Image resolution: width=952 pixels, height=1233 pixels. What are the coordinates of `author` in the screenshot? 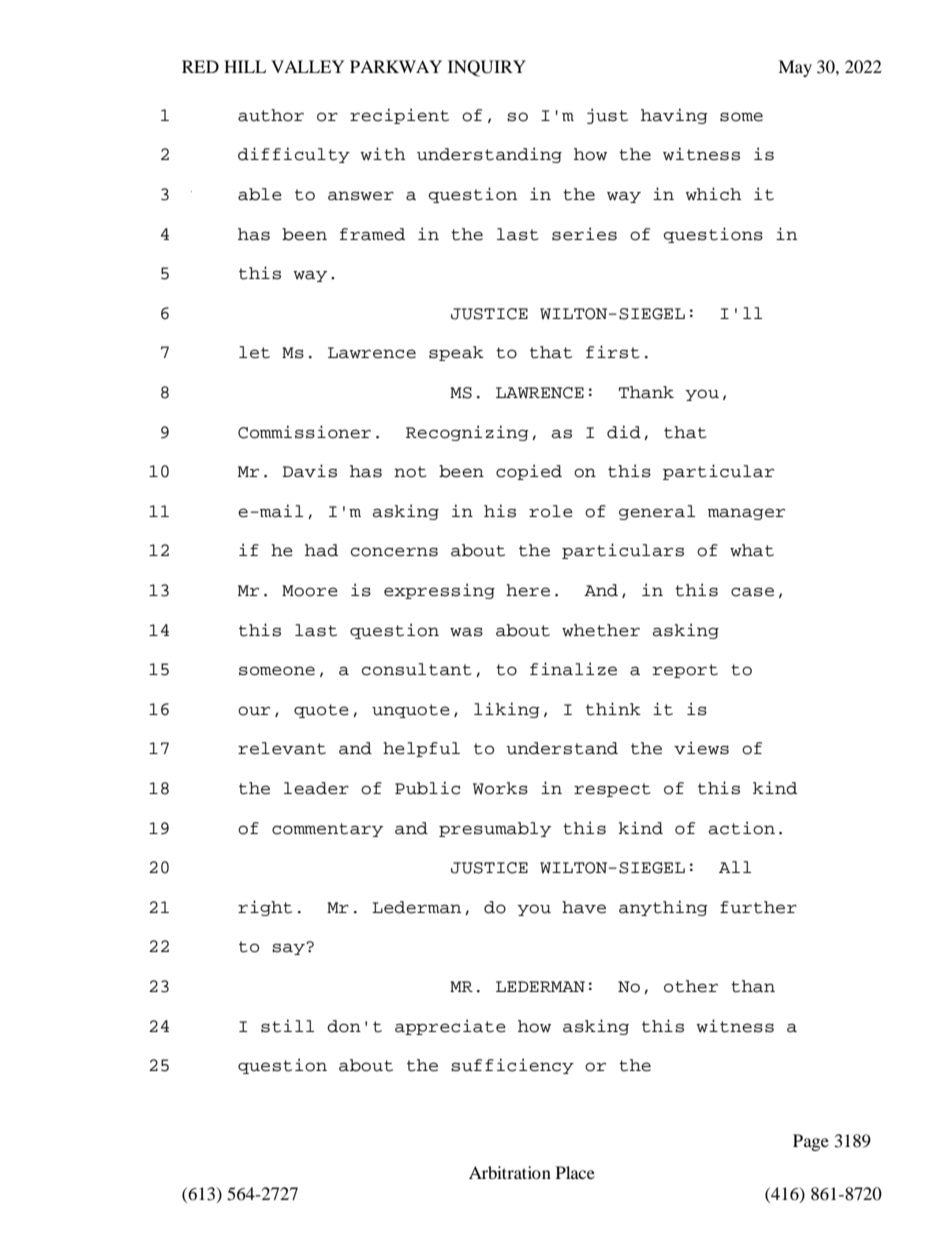 It's located at (271, 115).
